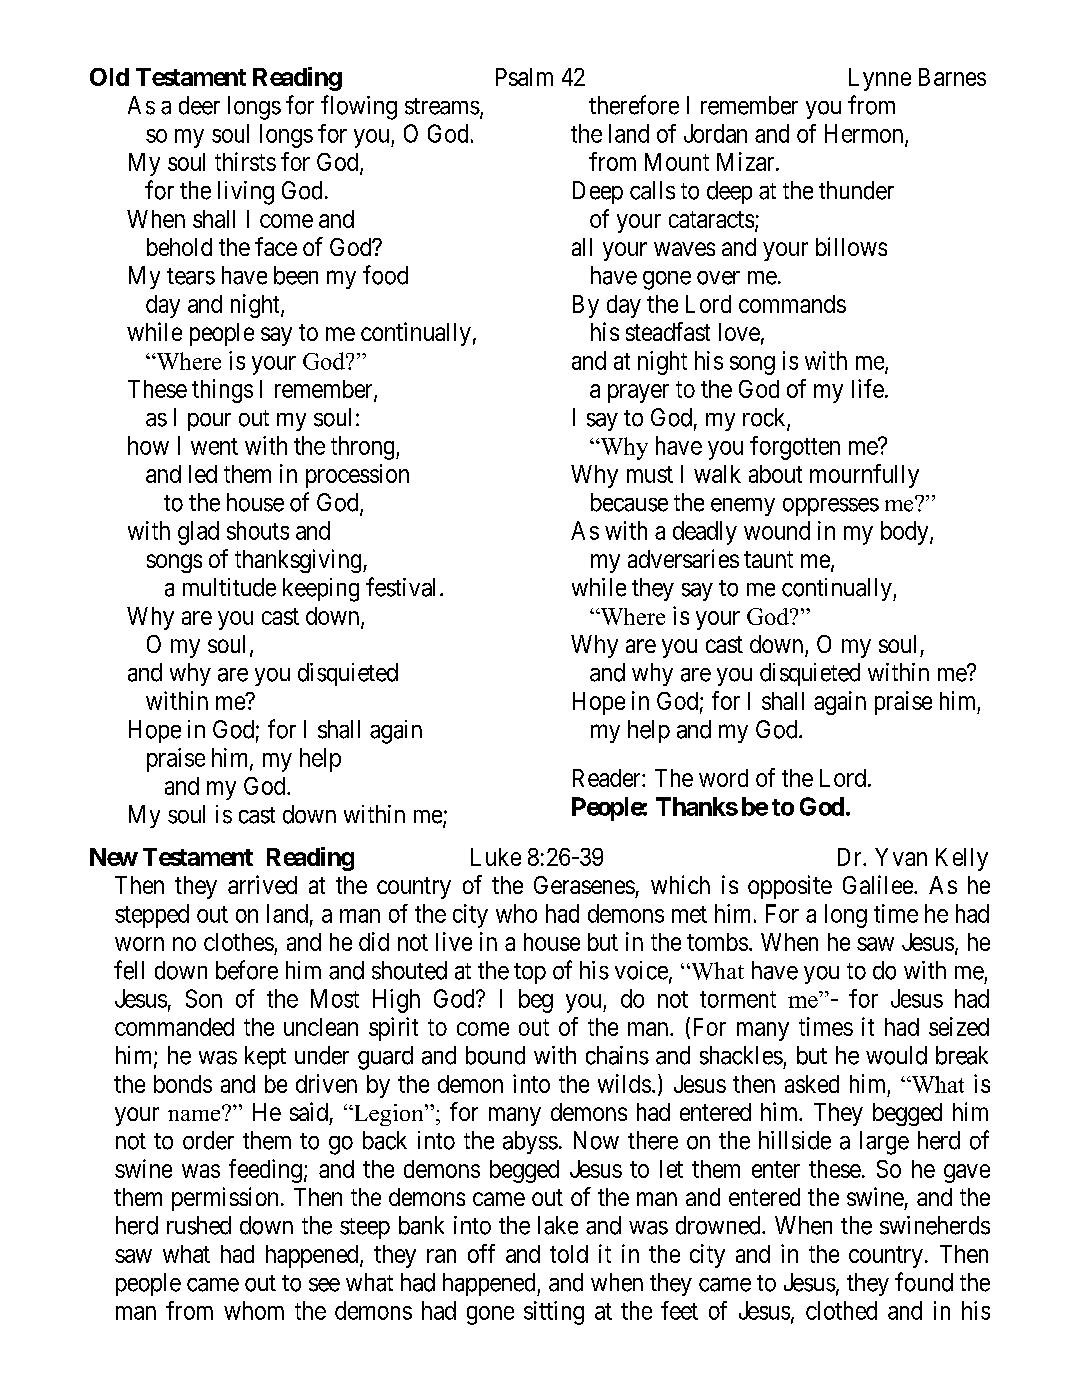 The image size is (1078, 1395). I want to click on deer, so click(199, 105).
